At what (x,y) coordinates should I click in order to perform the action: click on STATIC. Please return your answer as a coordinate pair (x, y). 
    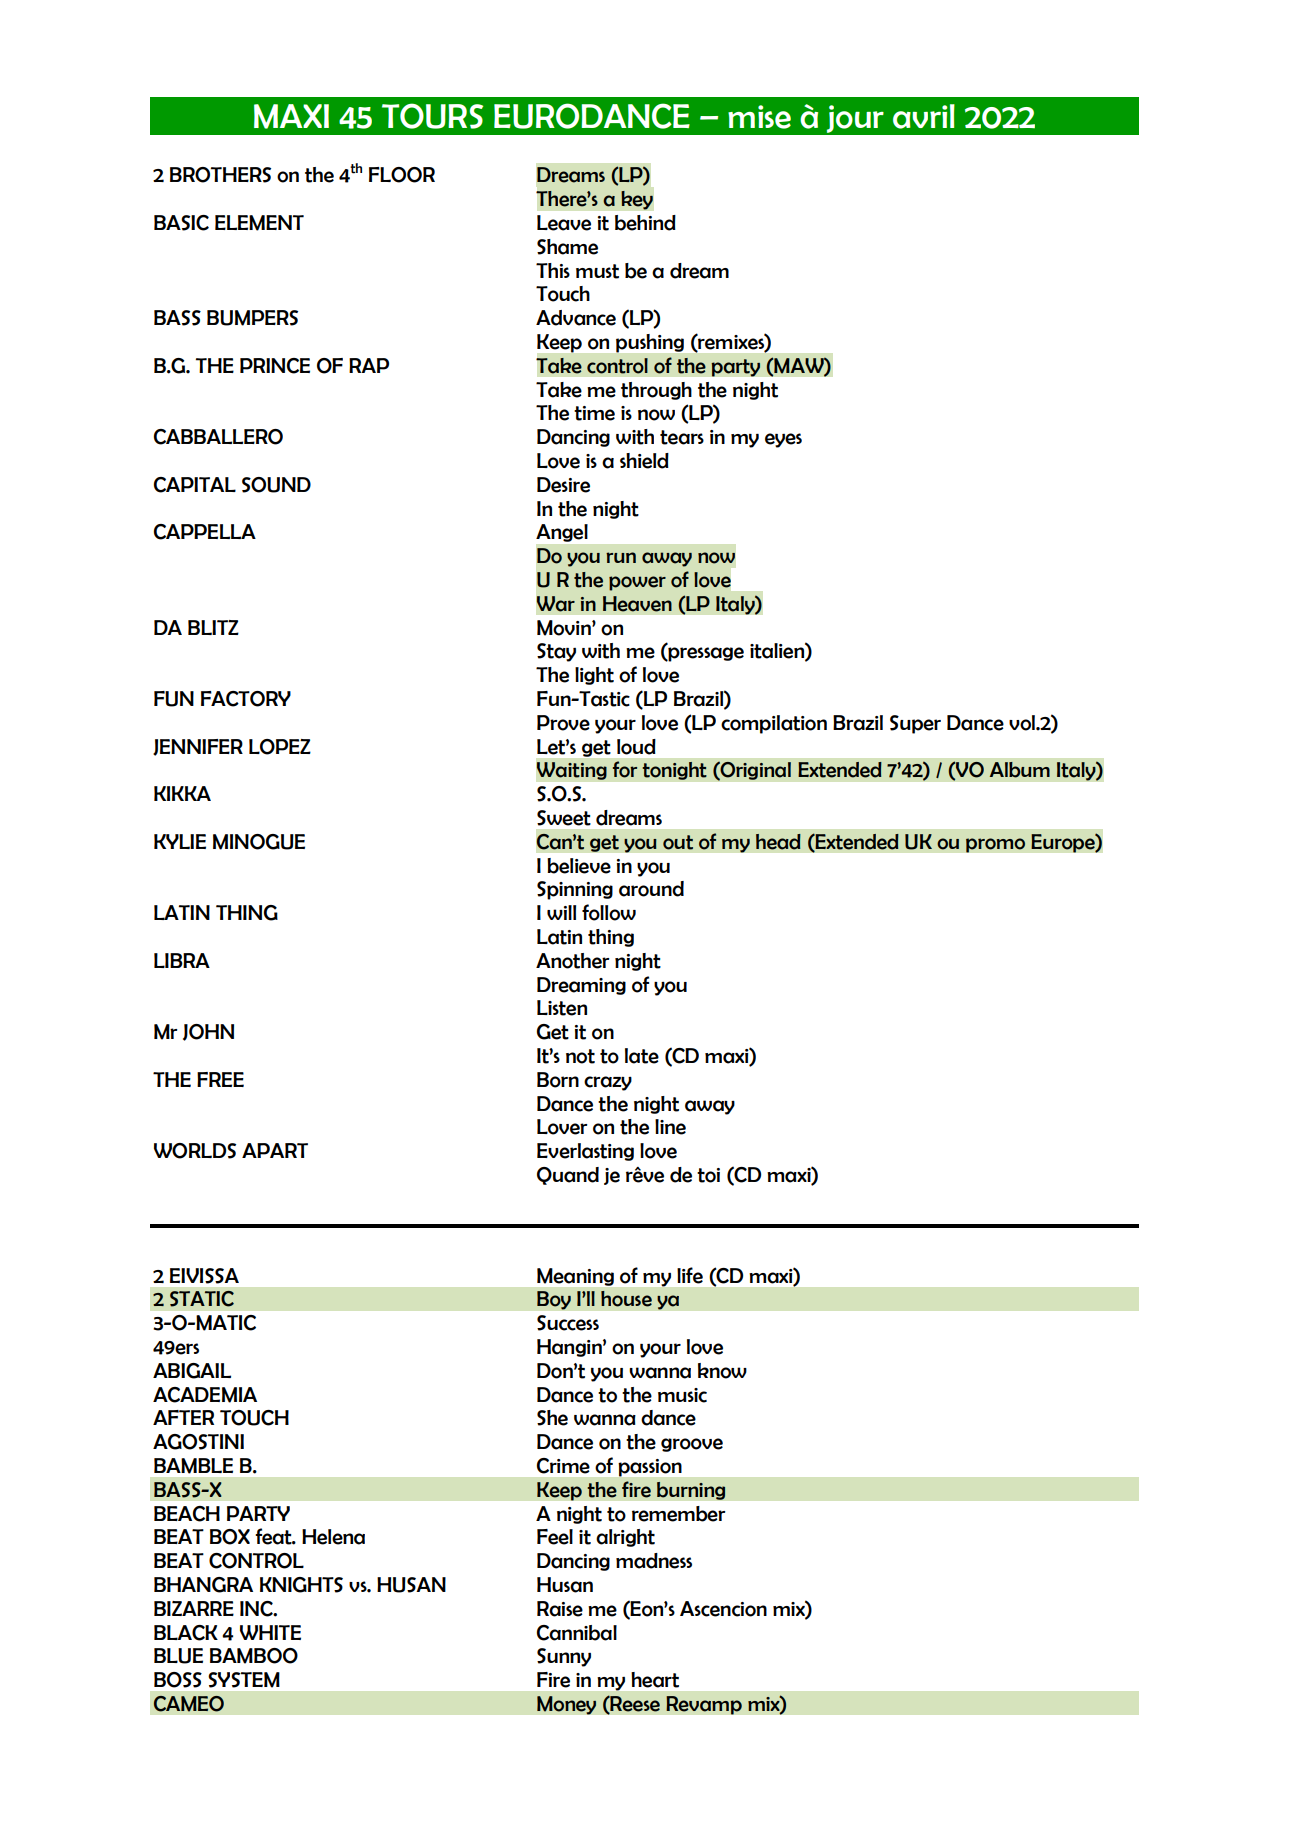
    Looking at the image, I should click on (202, 1299).
